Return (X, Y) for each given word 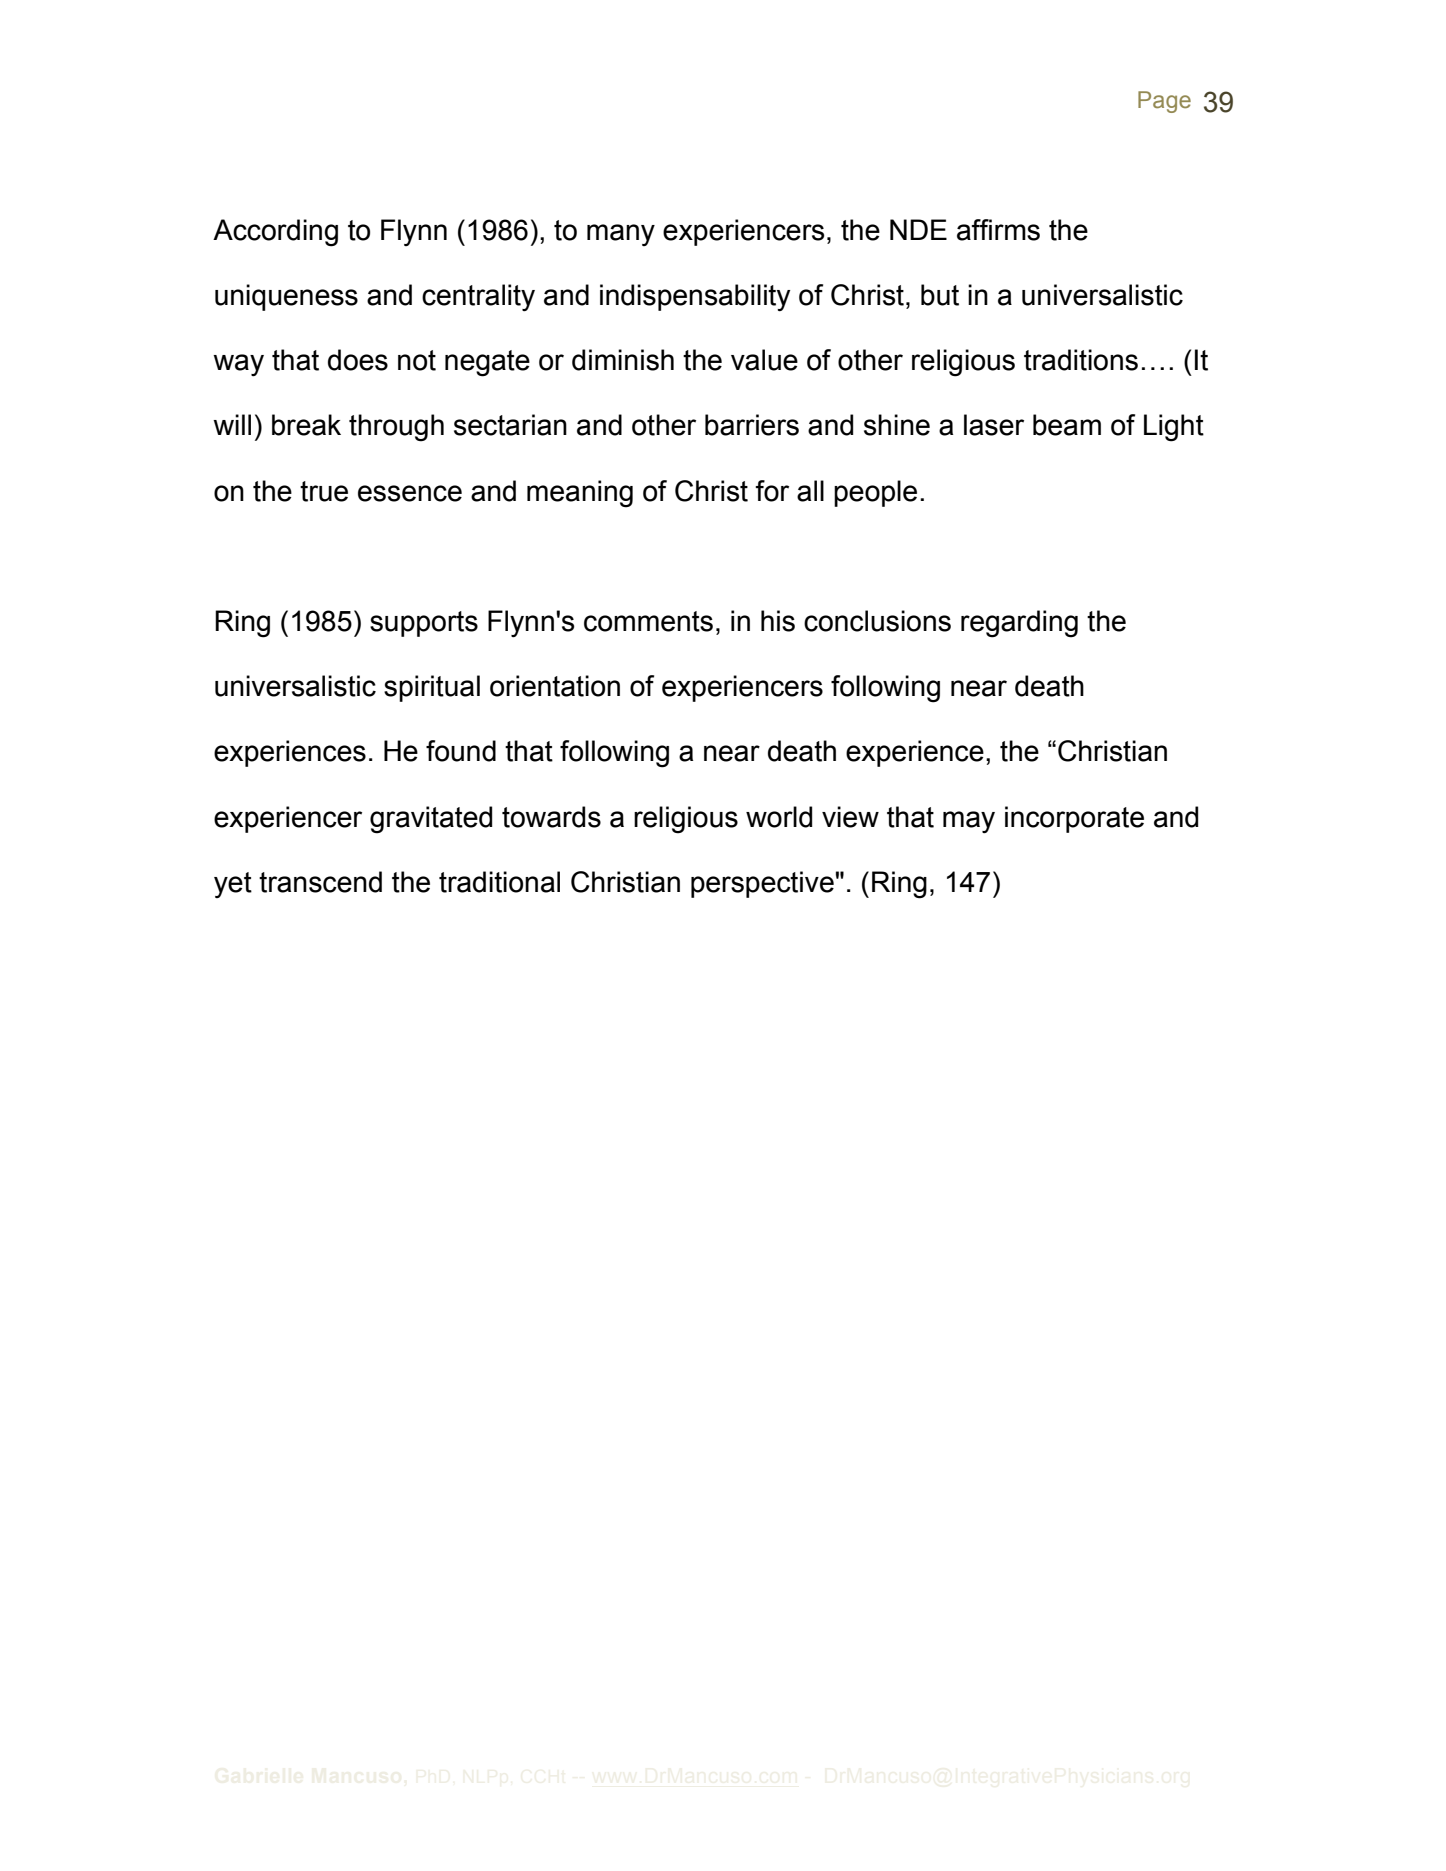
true (324, 491)
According (275, 233)
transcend (320, 882)
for (772, 491)
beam (1067, 425)
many (621, 235)
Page (1164, 102)
